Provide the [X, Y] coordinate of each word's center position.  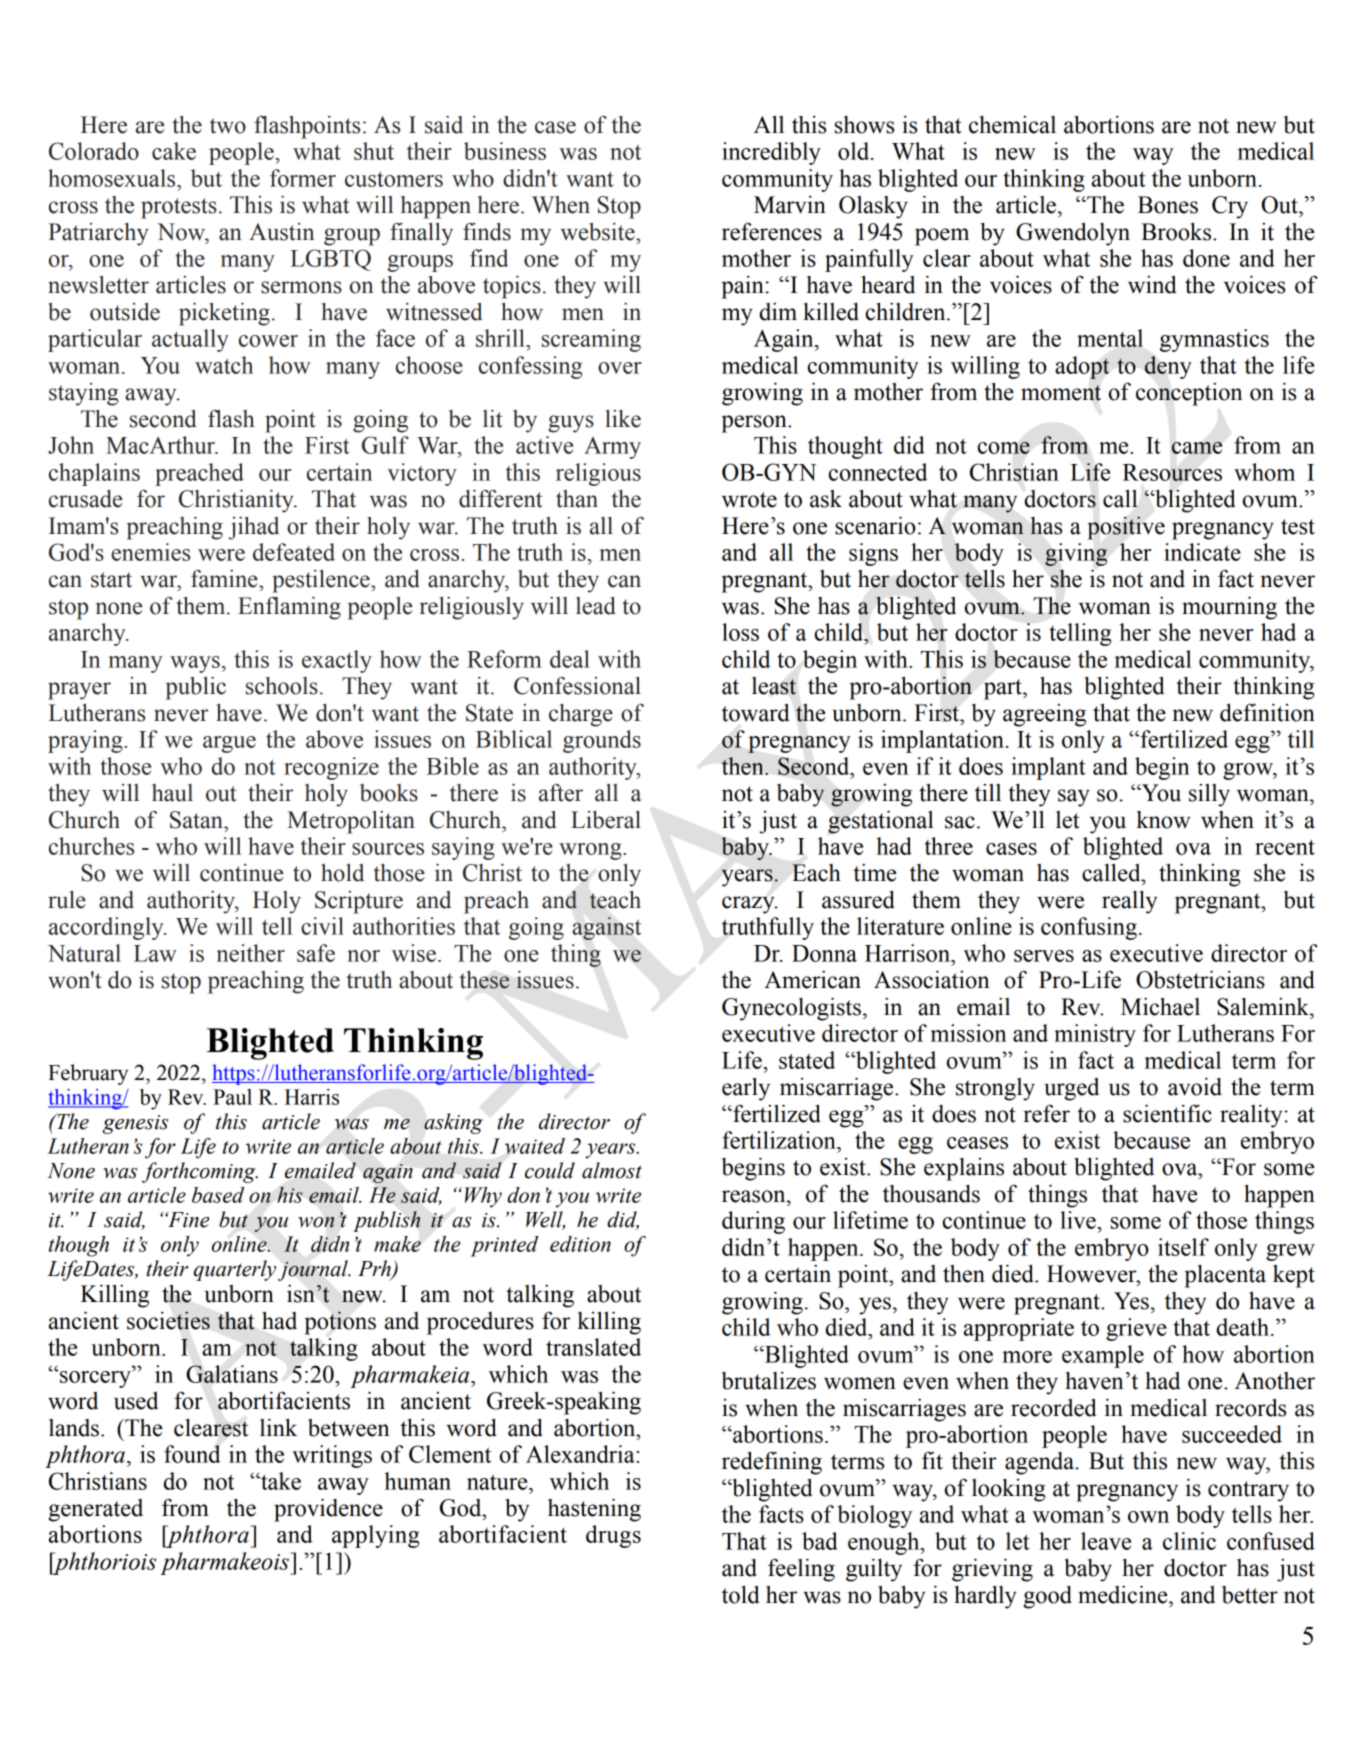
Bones [1168, 205]
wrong [591, 851]
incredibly [771, 153]
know [1163, 820]
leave [1106, 1541]
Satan [197, 820]
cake [174, 151]
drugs [613, 1536]
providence [328, 1510]
